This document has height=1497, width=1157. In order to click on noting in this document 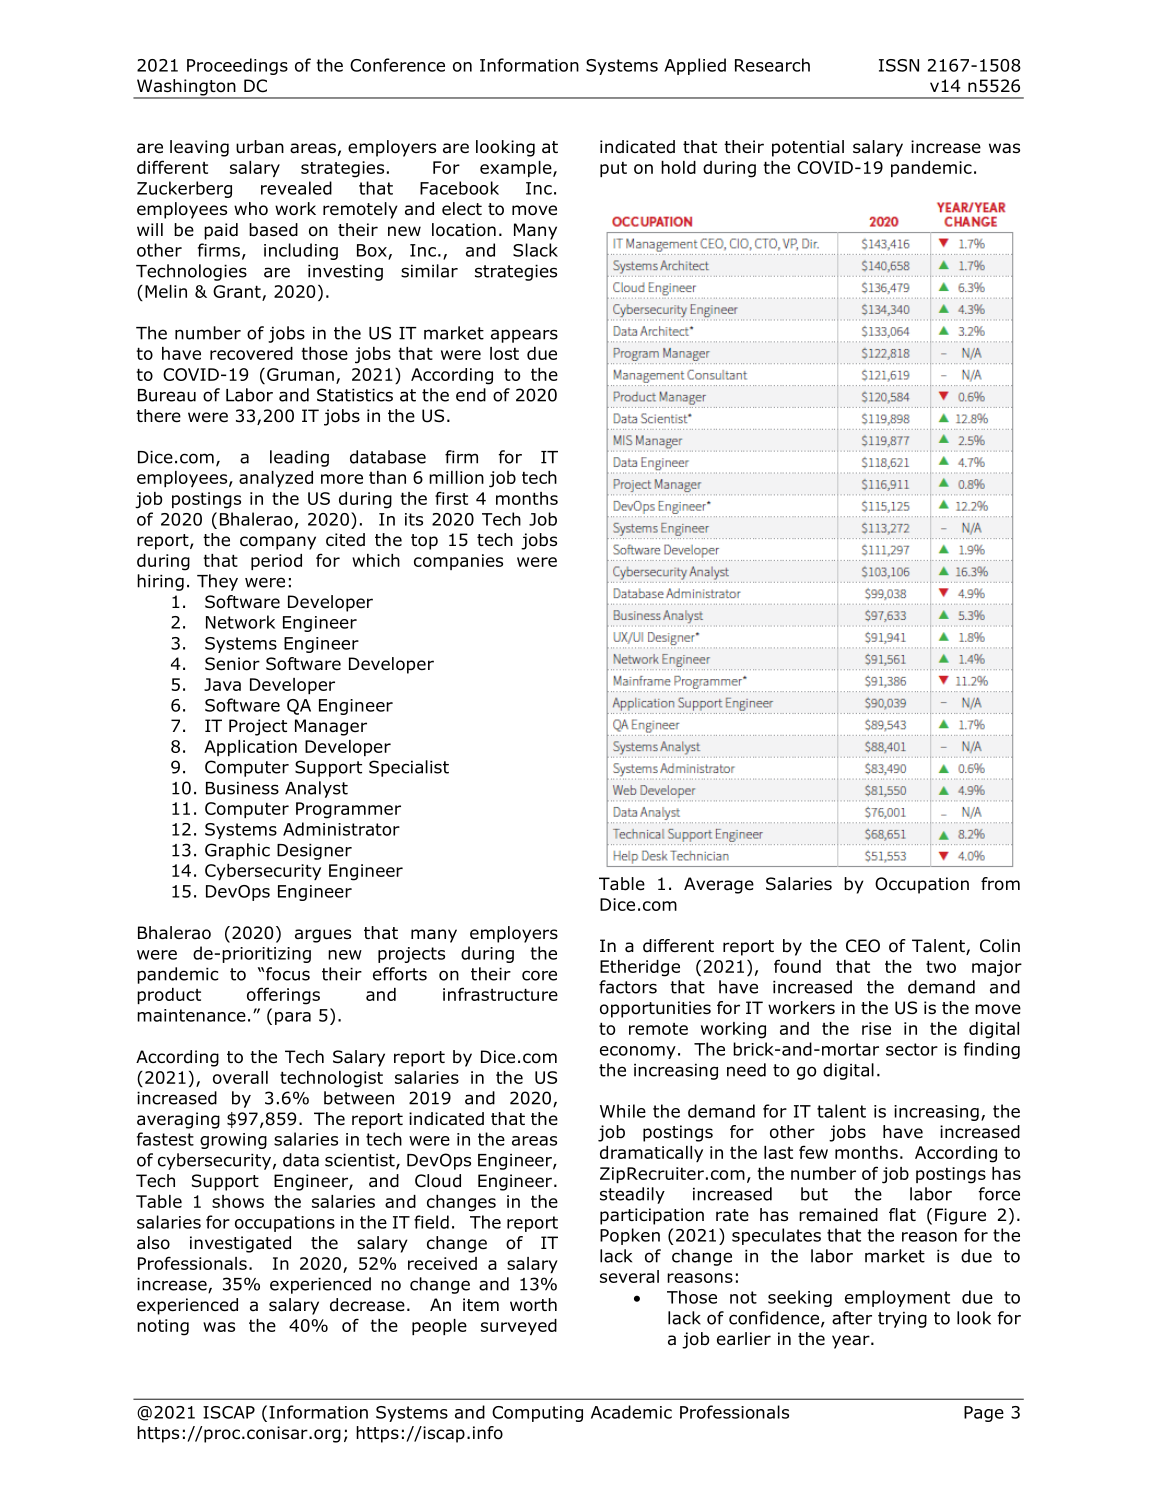, I will do `click(163, 1327)`.
